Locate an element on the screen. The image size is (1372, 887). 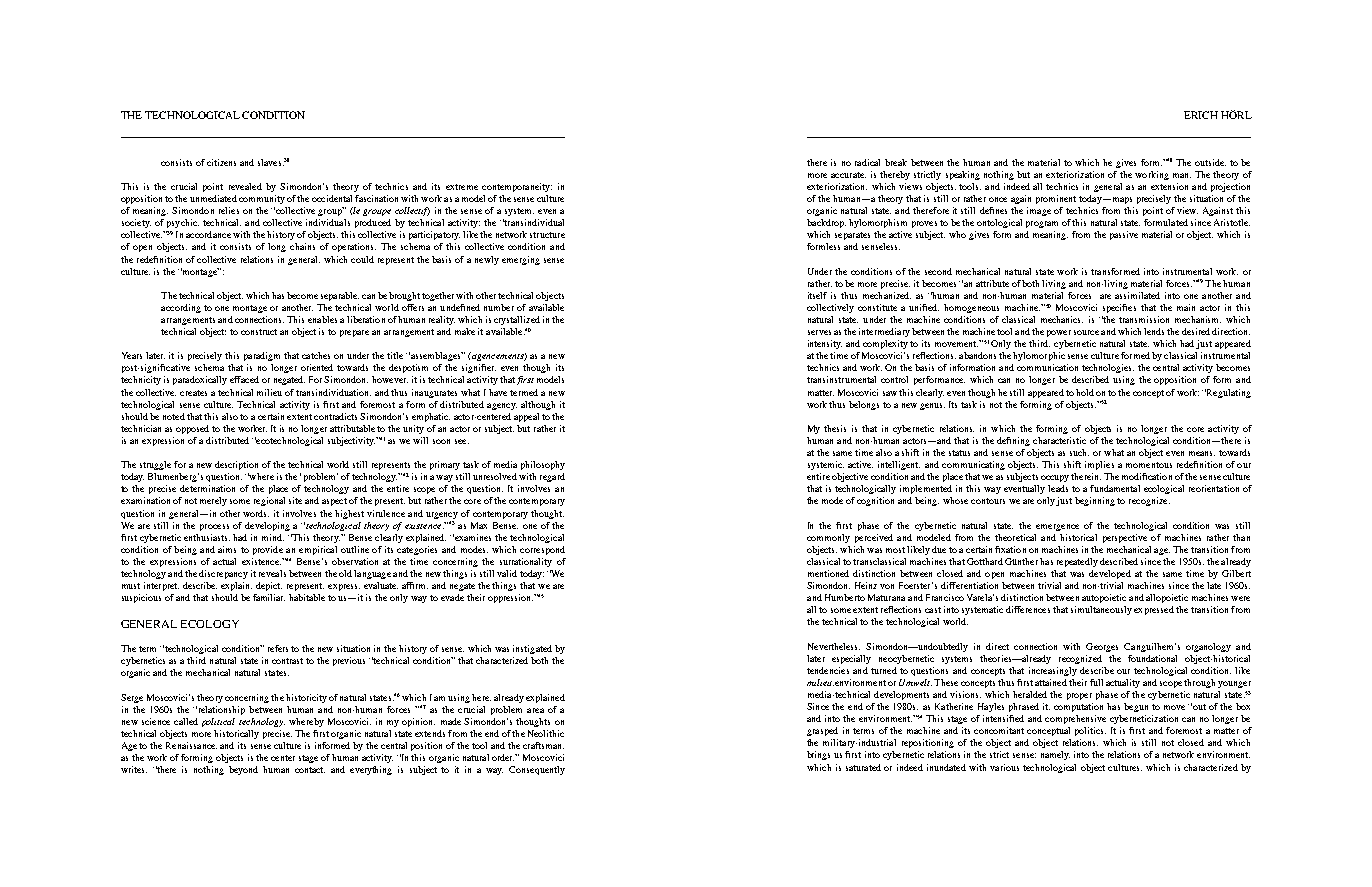
namely is located at coordinates (1055, 755).
